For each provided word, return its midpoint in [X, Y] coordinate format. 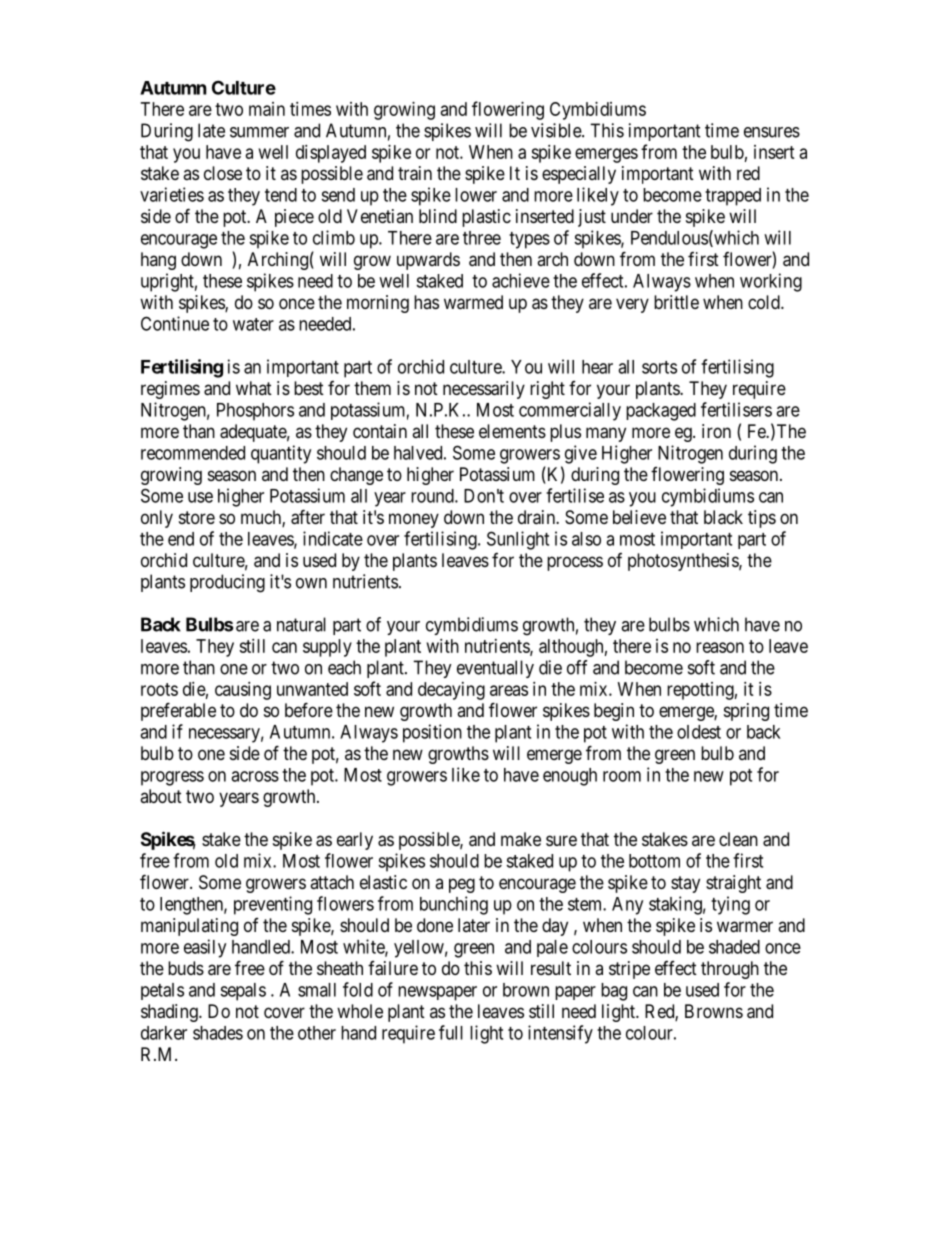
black [723, 517]
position [432, 733]
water [253, 324]
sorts [659, 367]
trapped [733, 197]
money [414, 520]
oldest [699, 732]
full [451, 1032]
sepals [243, 992]
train [415, 173]
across [255, 776]
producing [227, 583]
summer [259, 132]
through [730, 970]
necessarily [484, 390]
